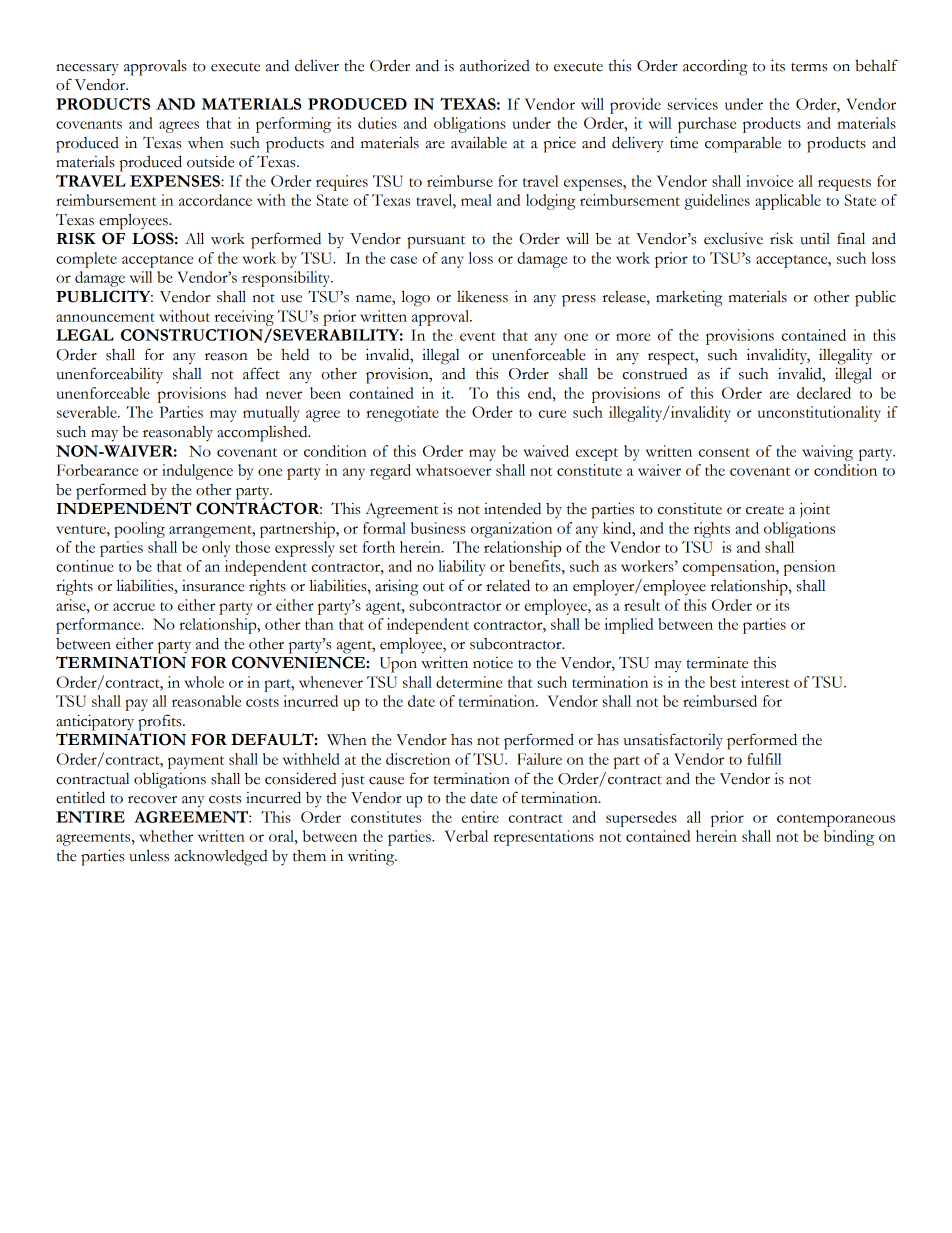 This screenshot has width=952, height=1233. What do you see at coordinates (466, 836) in the screenshot?
I see `Verbal` at bounding box center [466, 836].
